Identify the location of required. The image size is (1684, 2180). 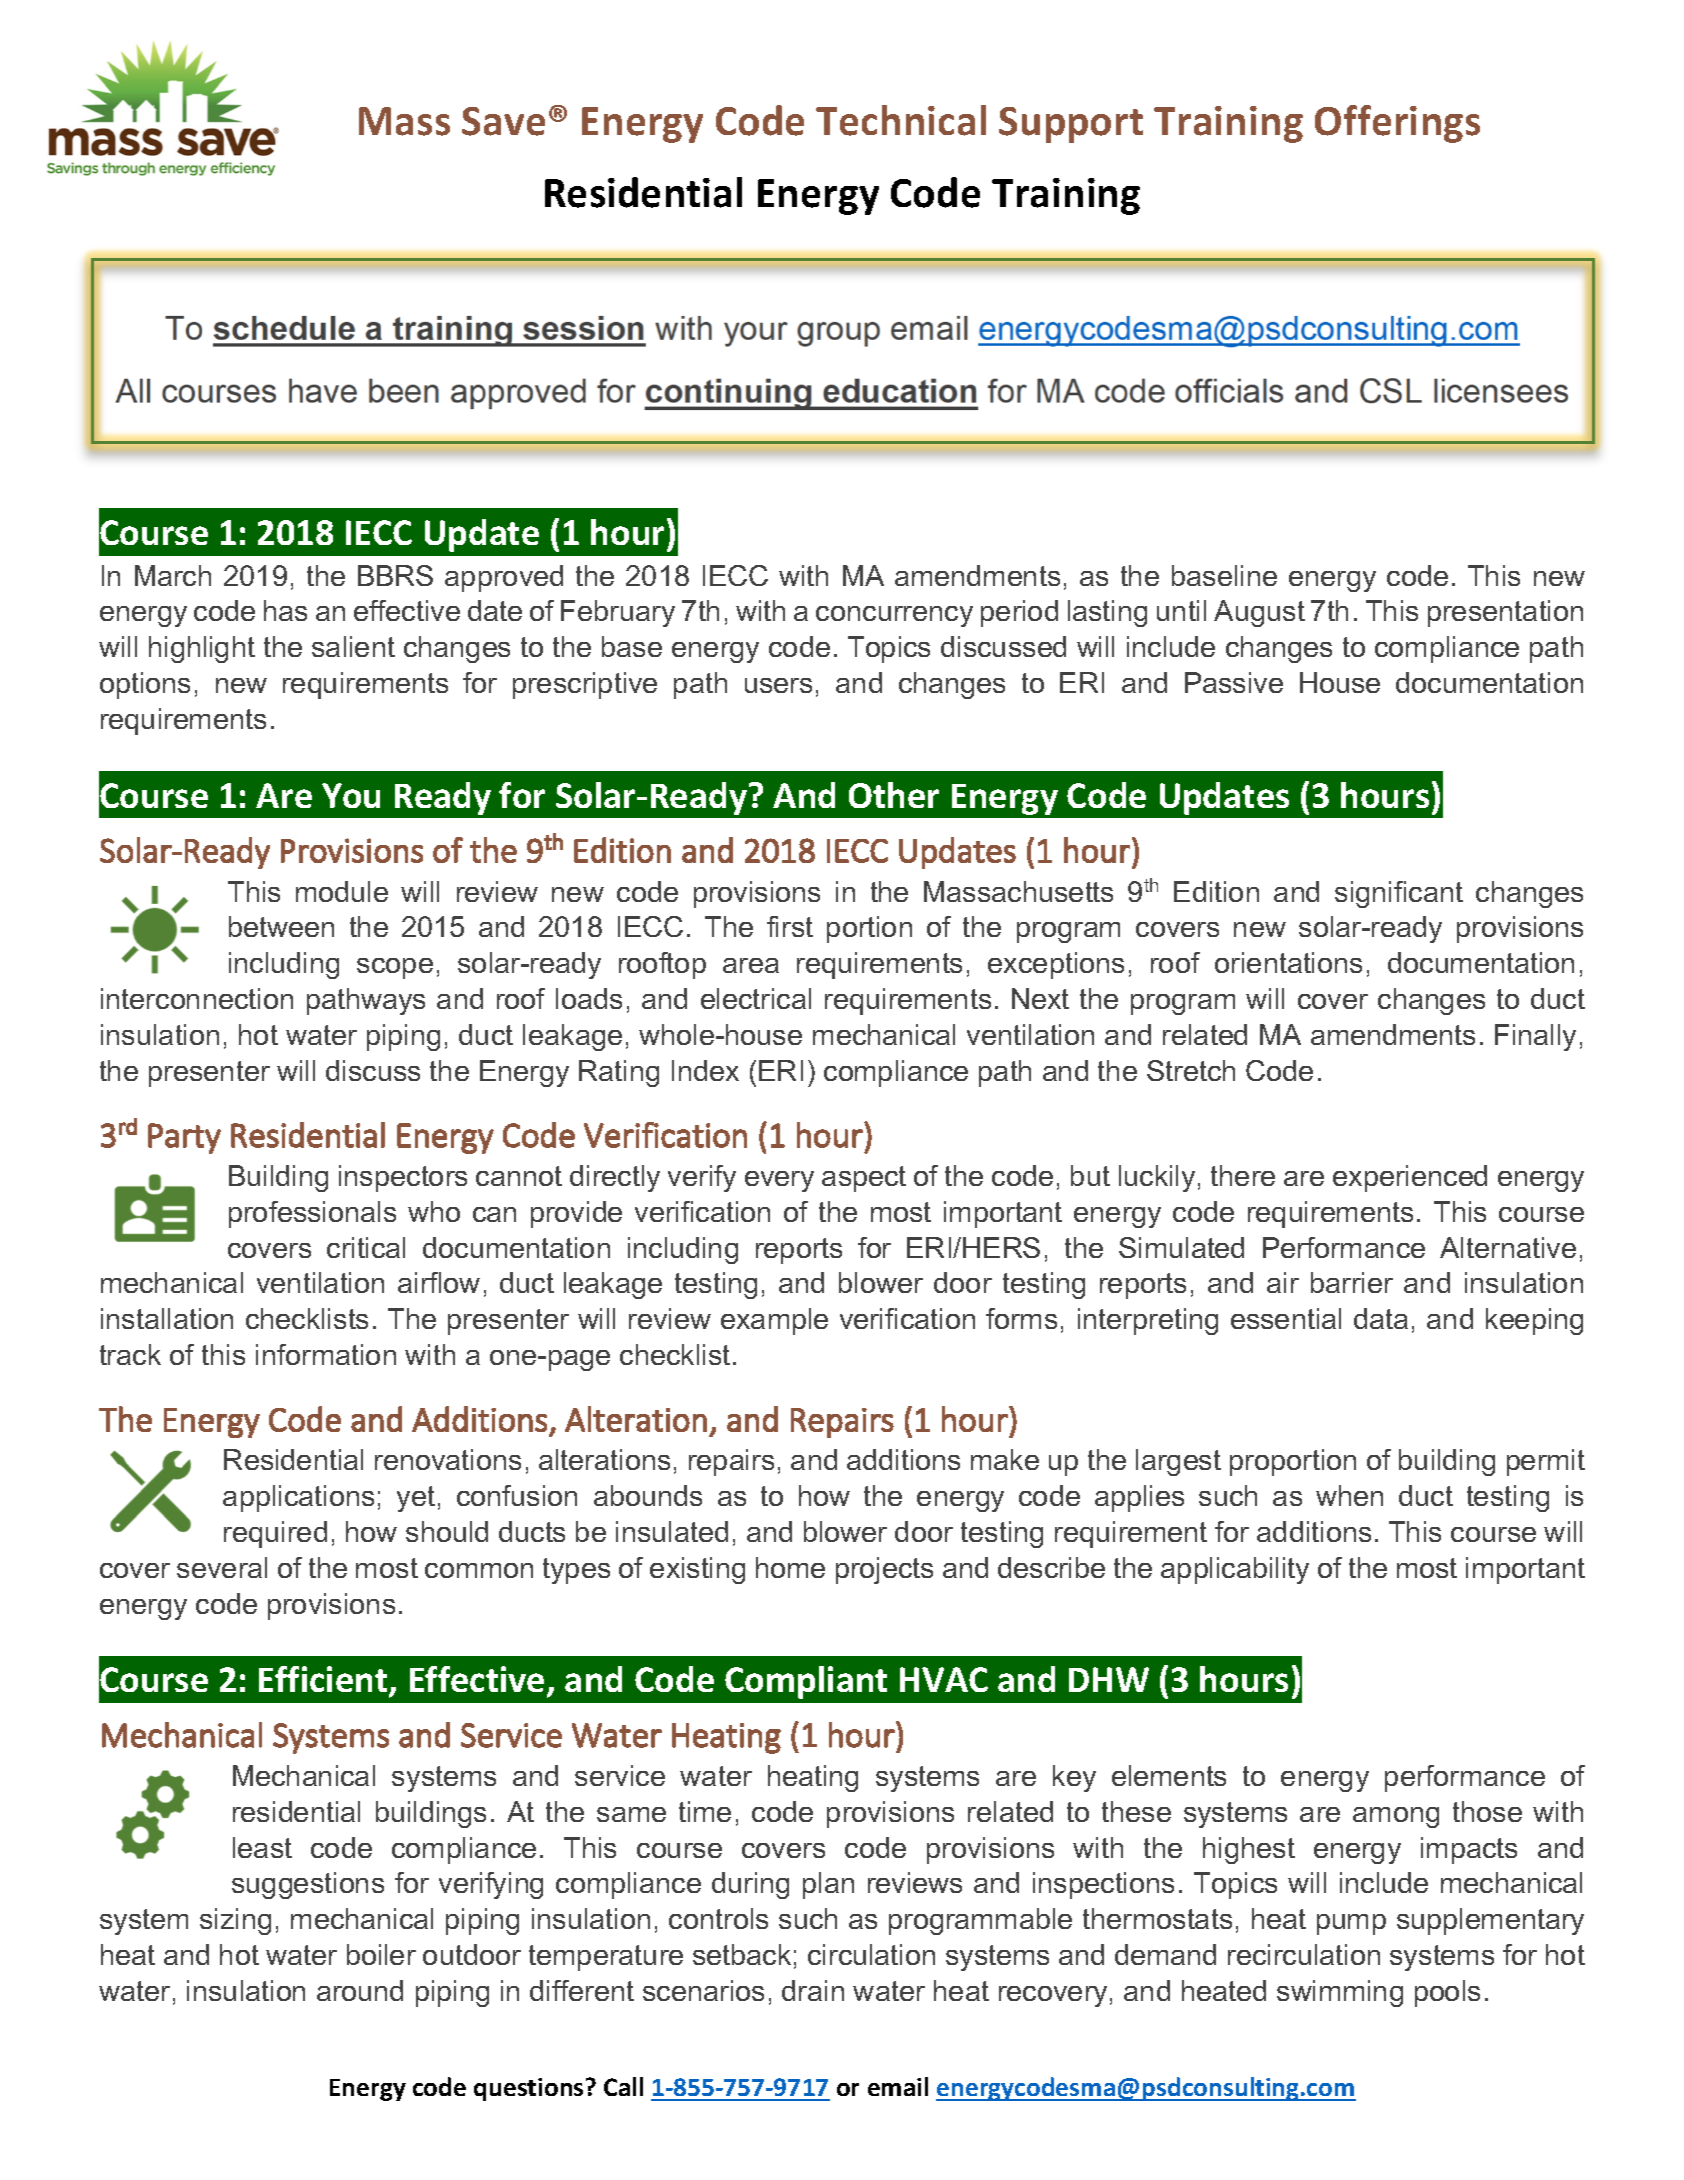
(275, 1534).
